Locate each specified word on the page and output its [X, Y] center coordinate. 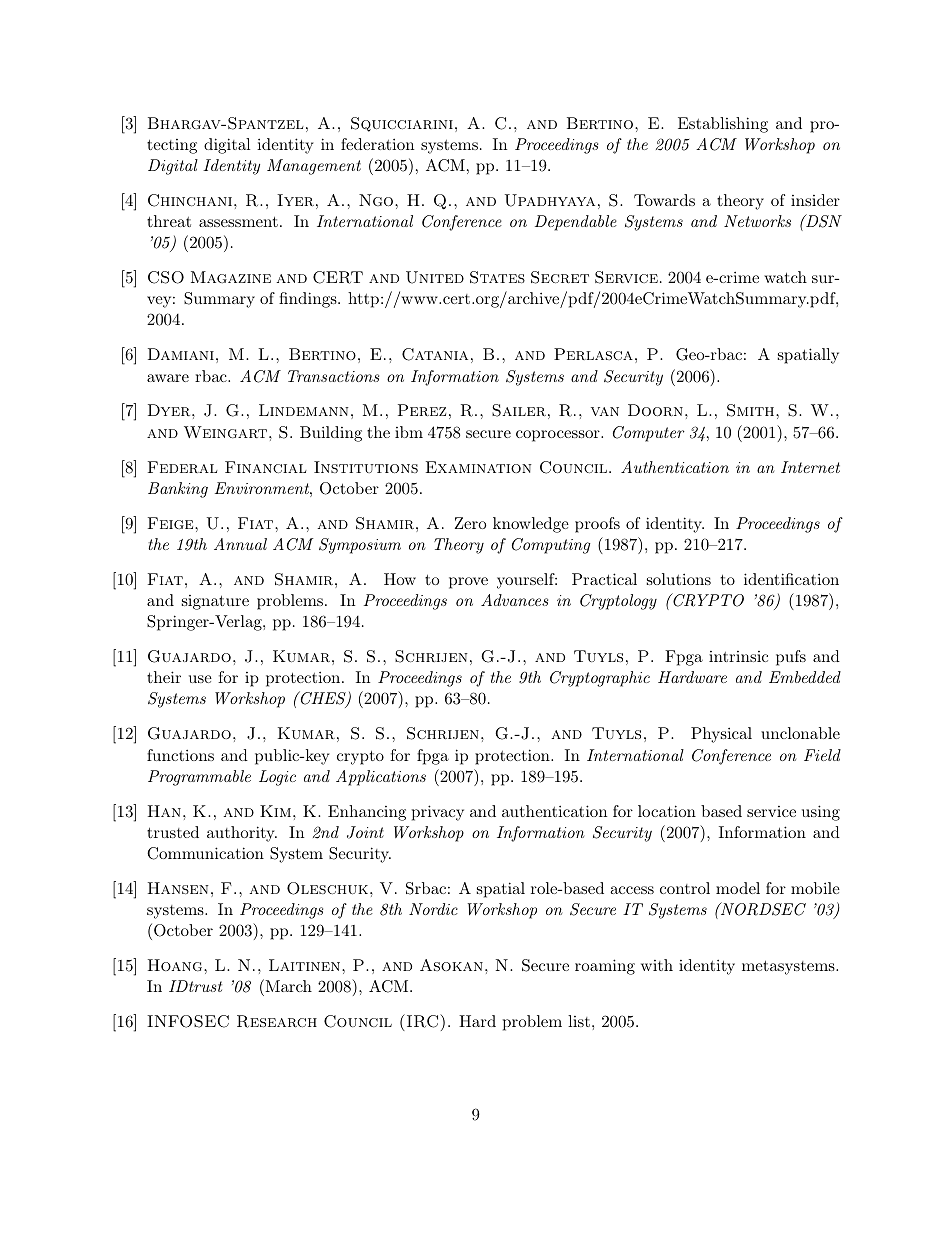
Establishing [723, 125]
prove [468, 583]
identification [791, 579]
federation [377, 144]
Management [314, 167]
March [287, 985]
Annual [240, 544]
